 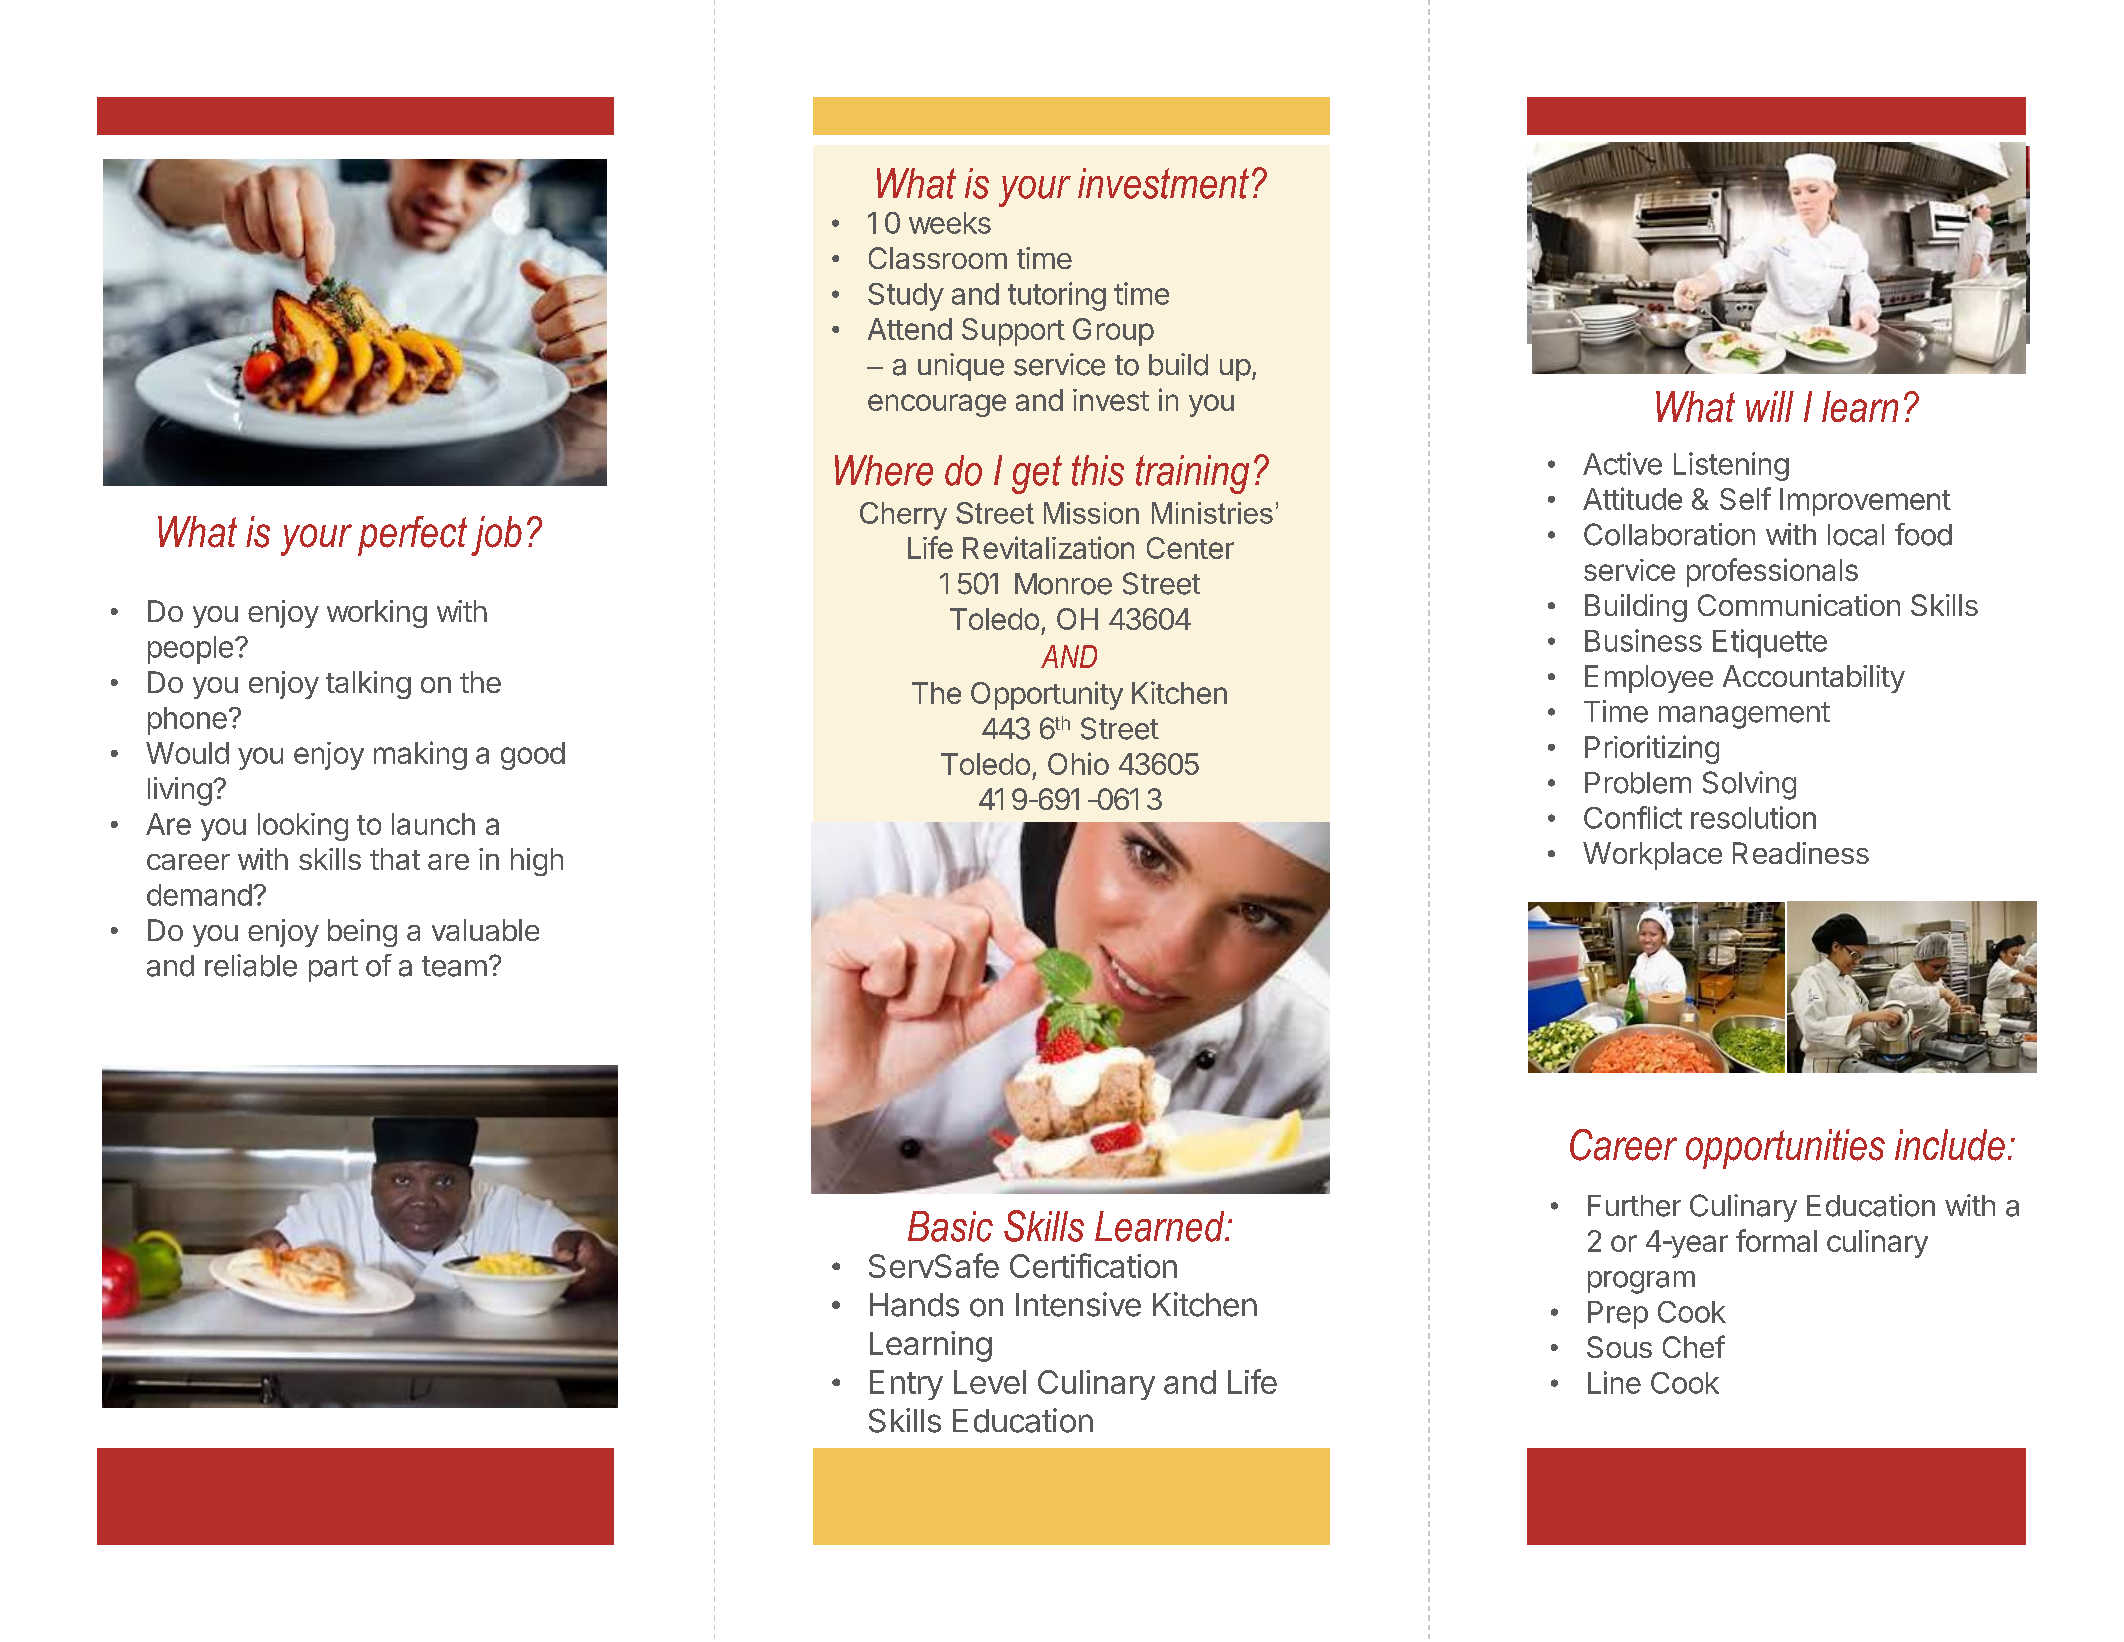 What do you see at coordinates (1669, 534) in the screenshot?
I see `Collaboration` at bounding box center [1669, 534].
